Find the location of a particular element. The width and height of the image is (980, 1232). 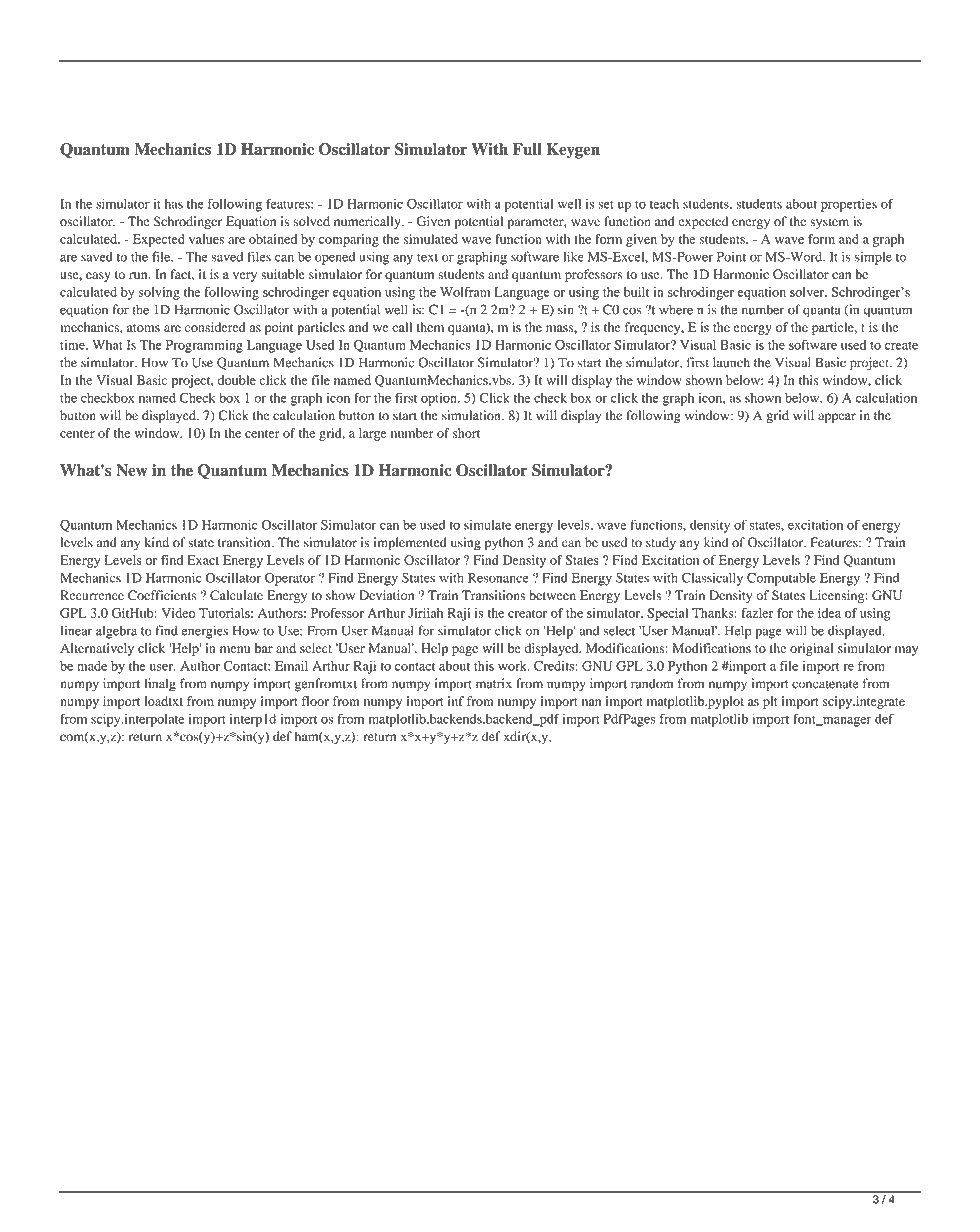

Computable is located at coordinates (781, 579).
